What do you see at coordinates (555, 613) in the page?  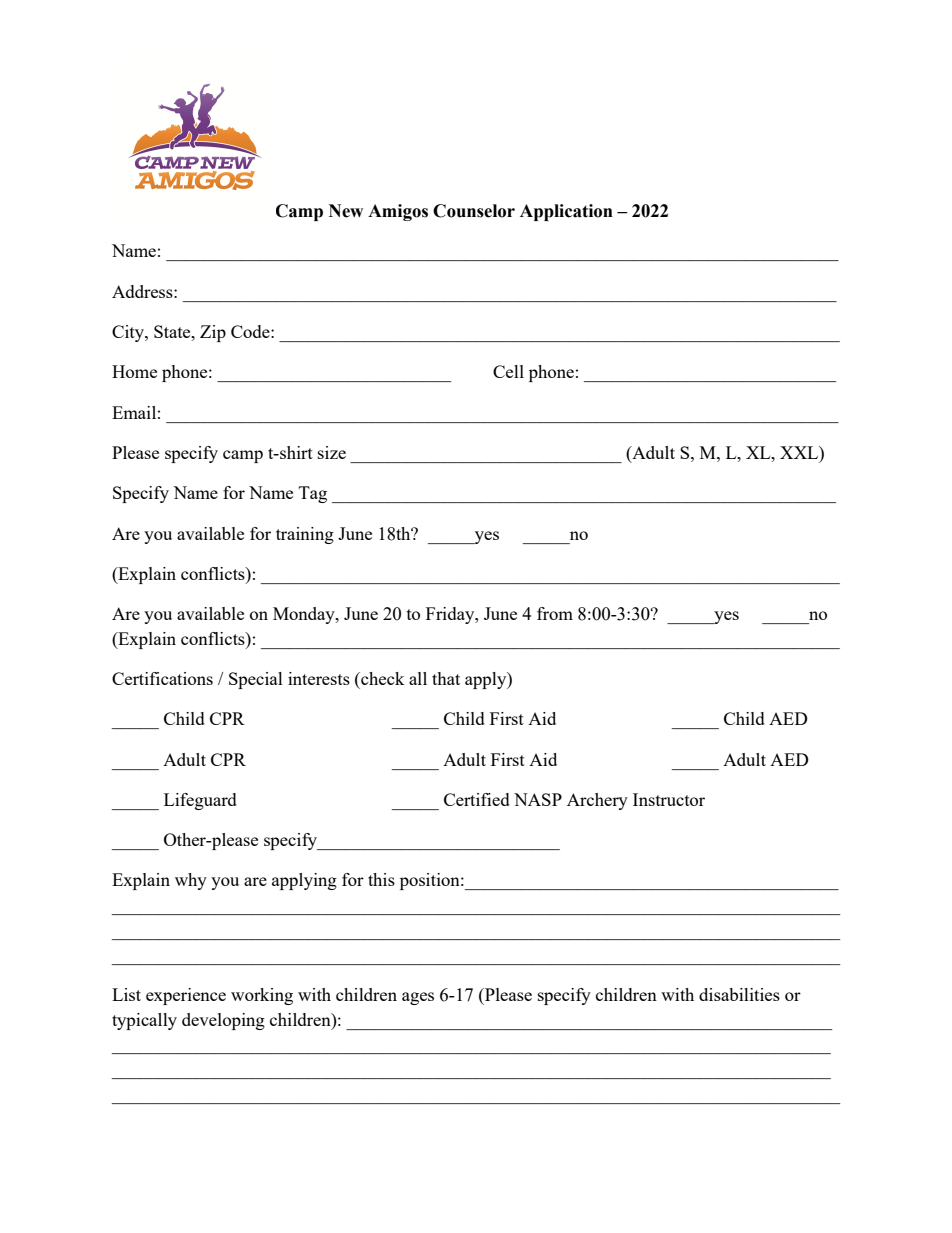 I see `from` at bounding box center [555, 613].
